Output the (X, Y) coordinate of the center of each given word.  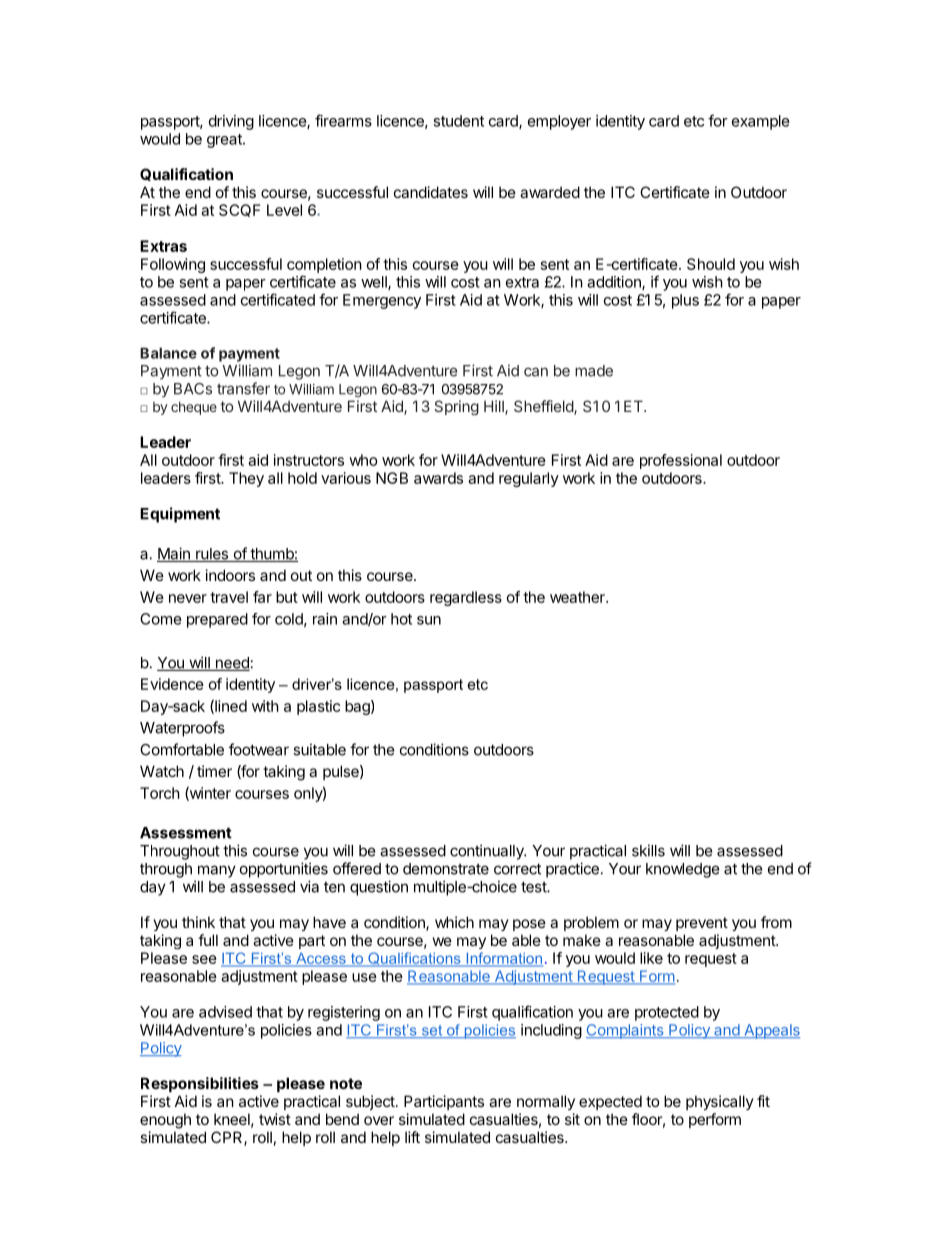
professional (681, 461)
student (458, 121)
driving (231, 122)
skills (648, 850)
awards (438, 478)
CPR (228, 1138)
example (761, 122)
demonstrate (446, 869)
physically (720, 1102)
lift (412, 1137)
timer (214, 771)
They (246, 479)
